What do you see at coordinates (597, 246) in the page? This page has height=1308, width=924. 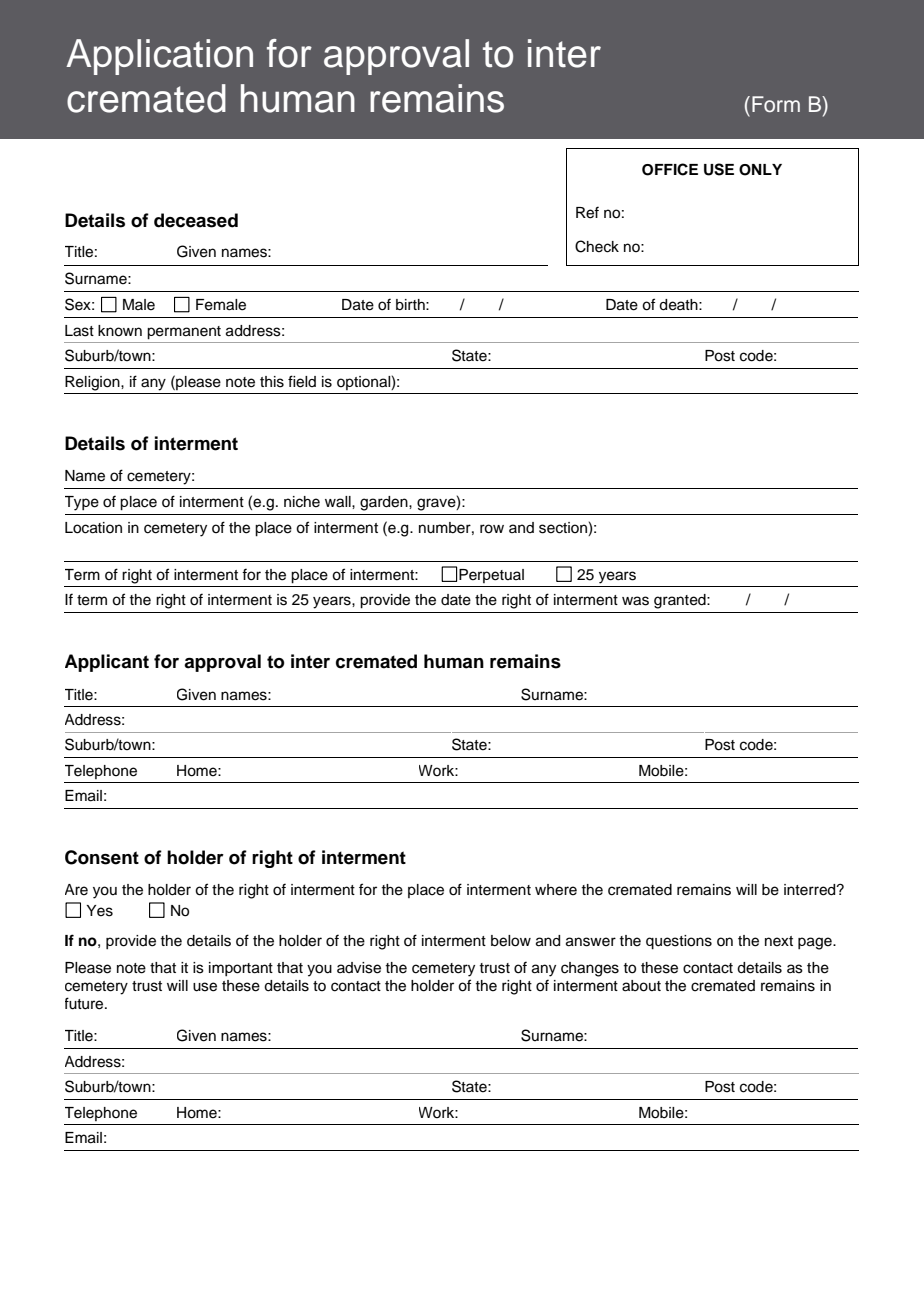 I see `Check` at bounding box center [597, 246].
